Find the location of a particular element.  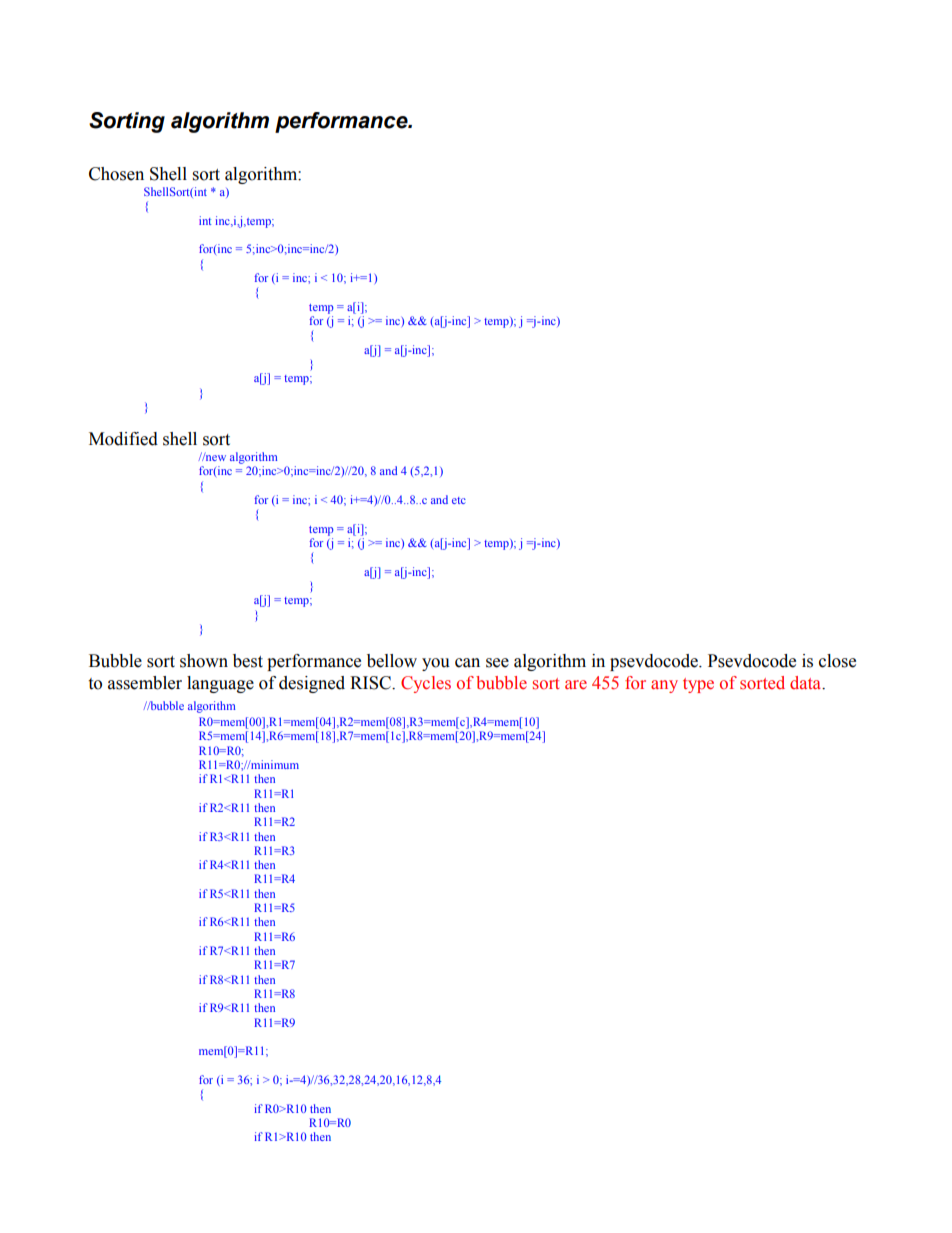

data is located at coordinates (807, 683).
